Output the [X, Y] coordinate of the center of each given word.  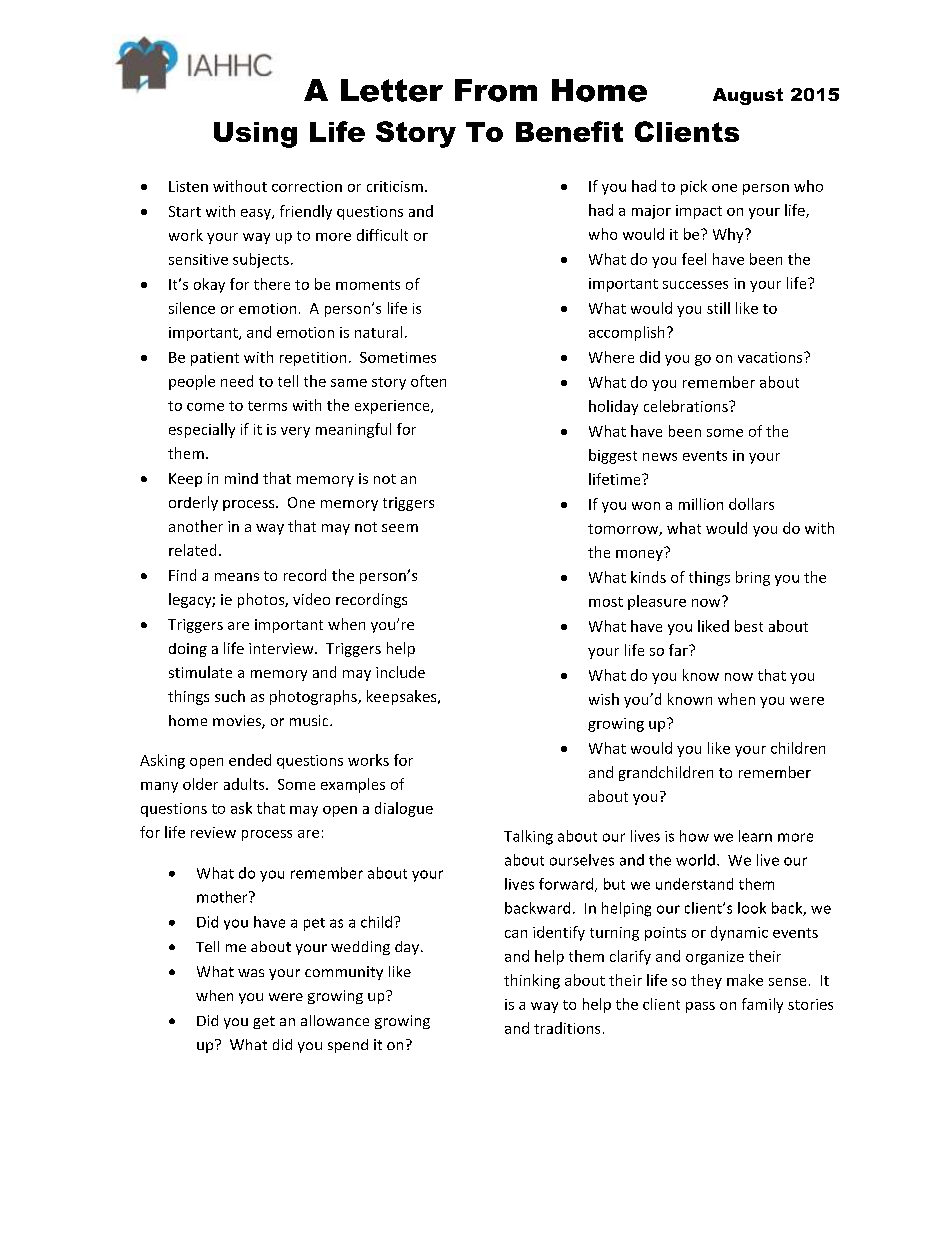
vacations [771, 357]
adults [245, 784]
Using [255, 135]
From [496, 90]
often [428, 381]
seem [400, 528]
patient [215, 359]
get [264, 1022]
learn [755, 836]
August [748, 96]
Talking [528, 837]
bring [753, 578]
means [237, 577]
